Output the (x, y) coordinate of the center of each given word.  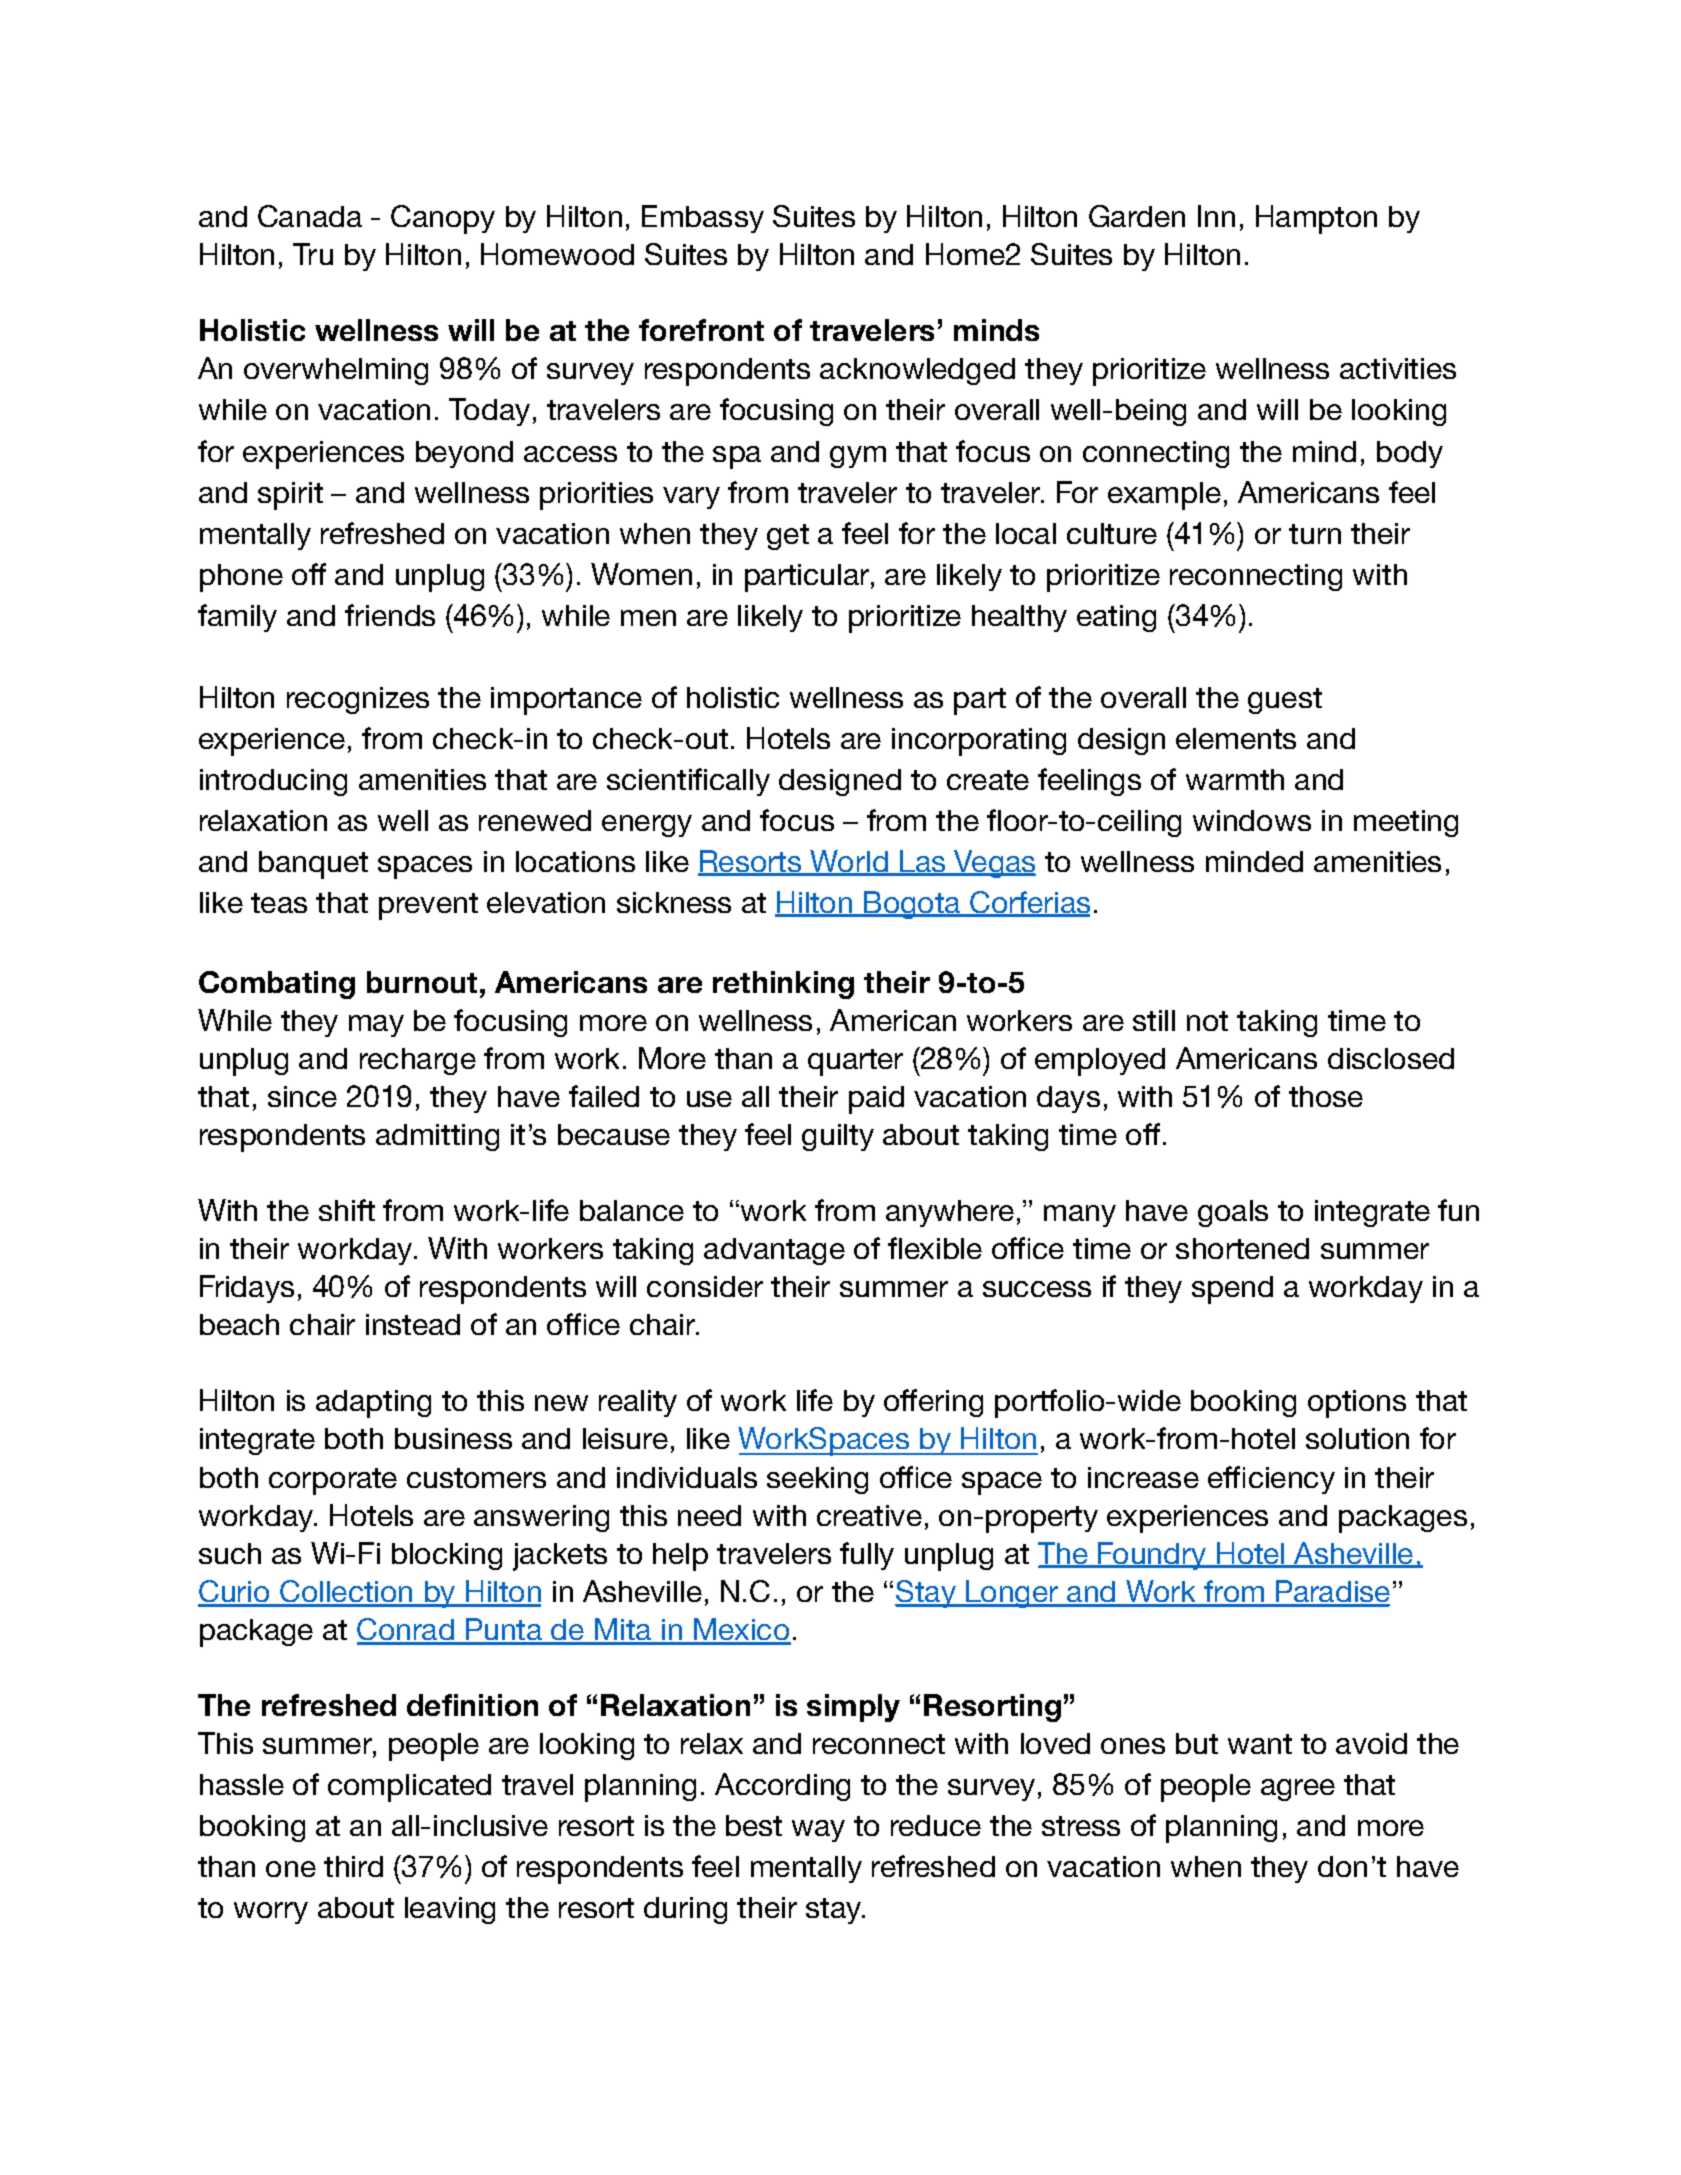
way (818, 1831)
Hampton (1316, 219)
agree (1298, 1790)
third (353, 1866)
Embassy (703, 219)
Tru (313, 254)
